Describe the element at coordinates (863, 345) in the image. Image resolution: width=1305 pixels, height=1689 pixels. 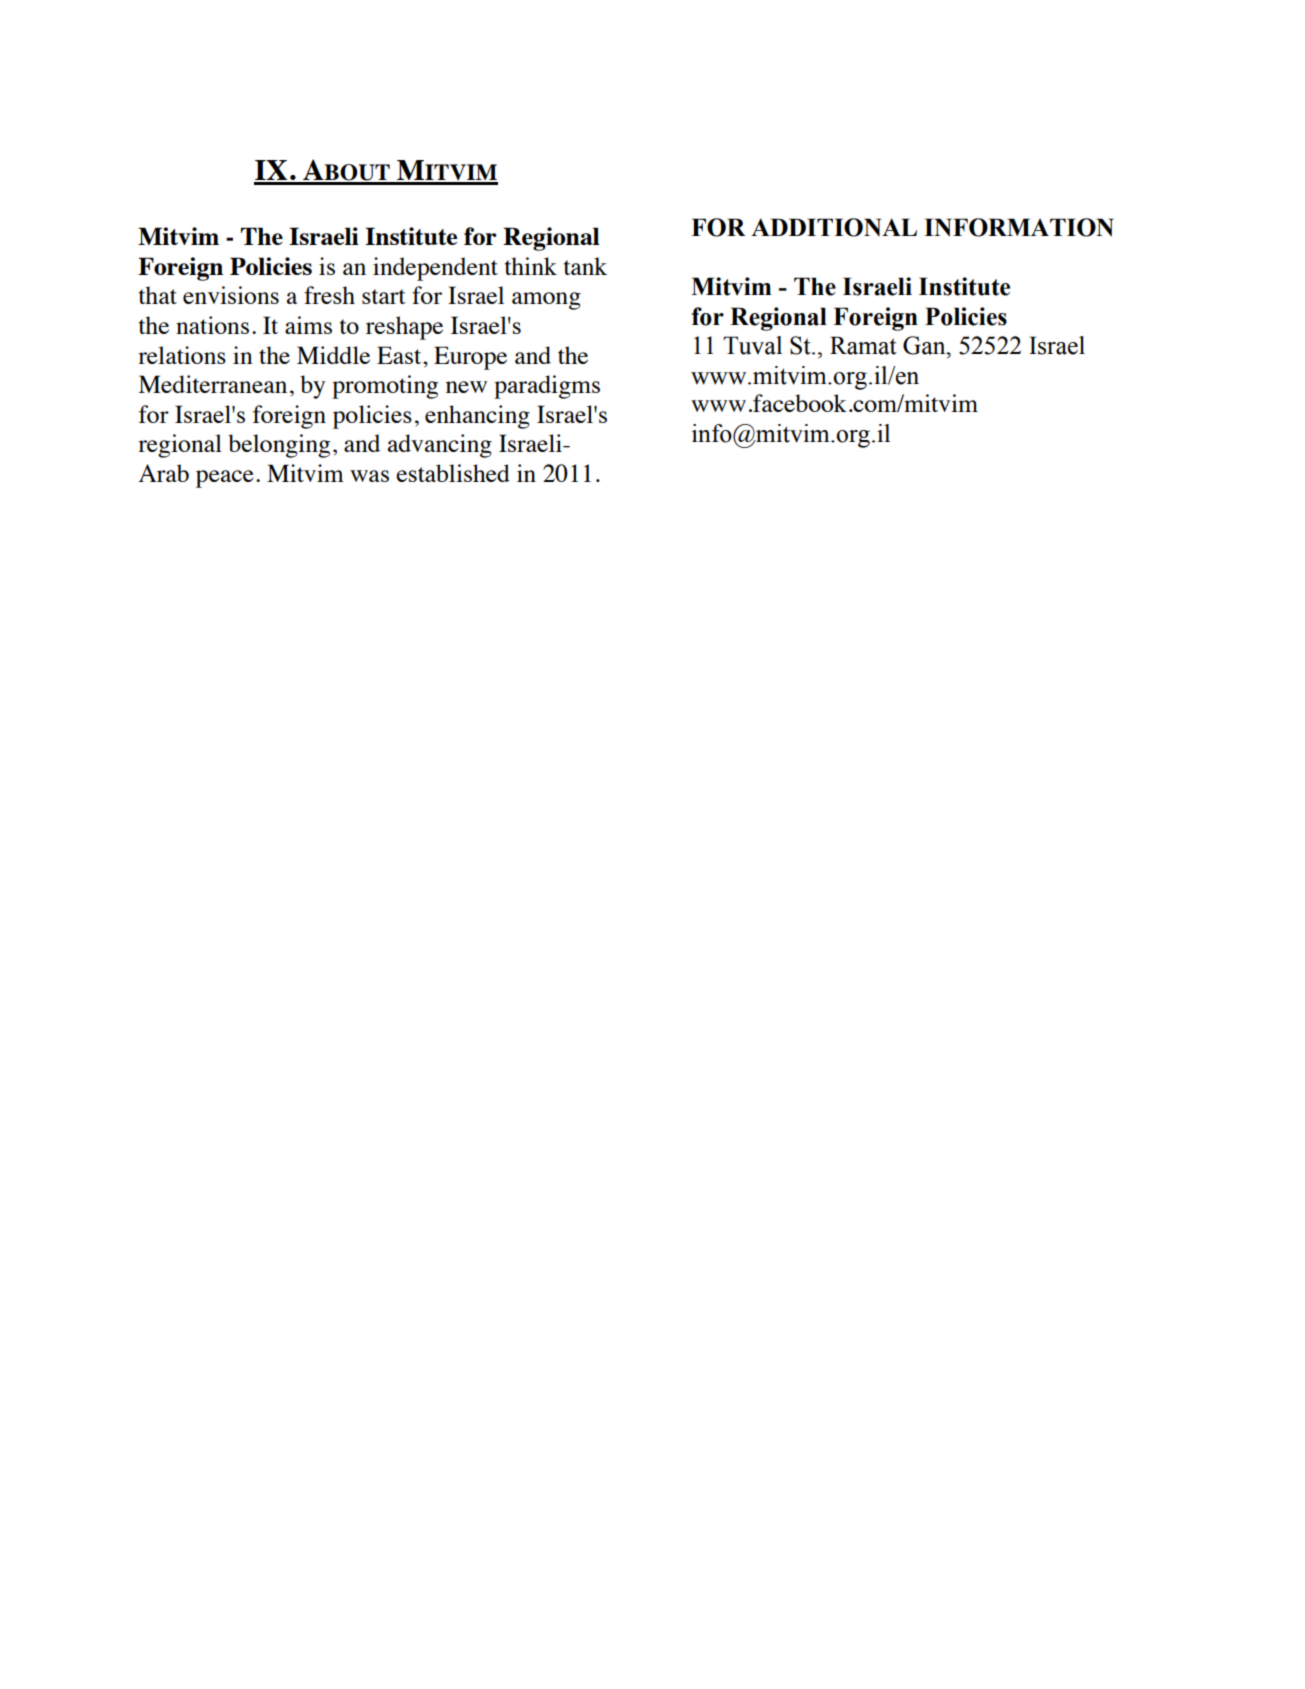
I see `Ramat` at that location.
